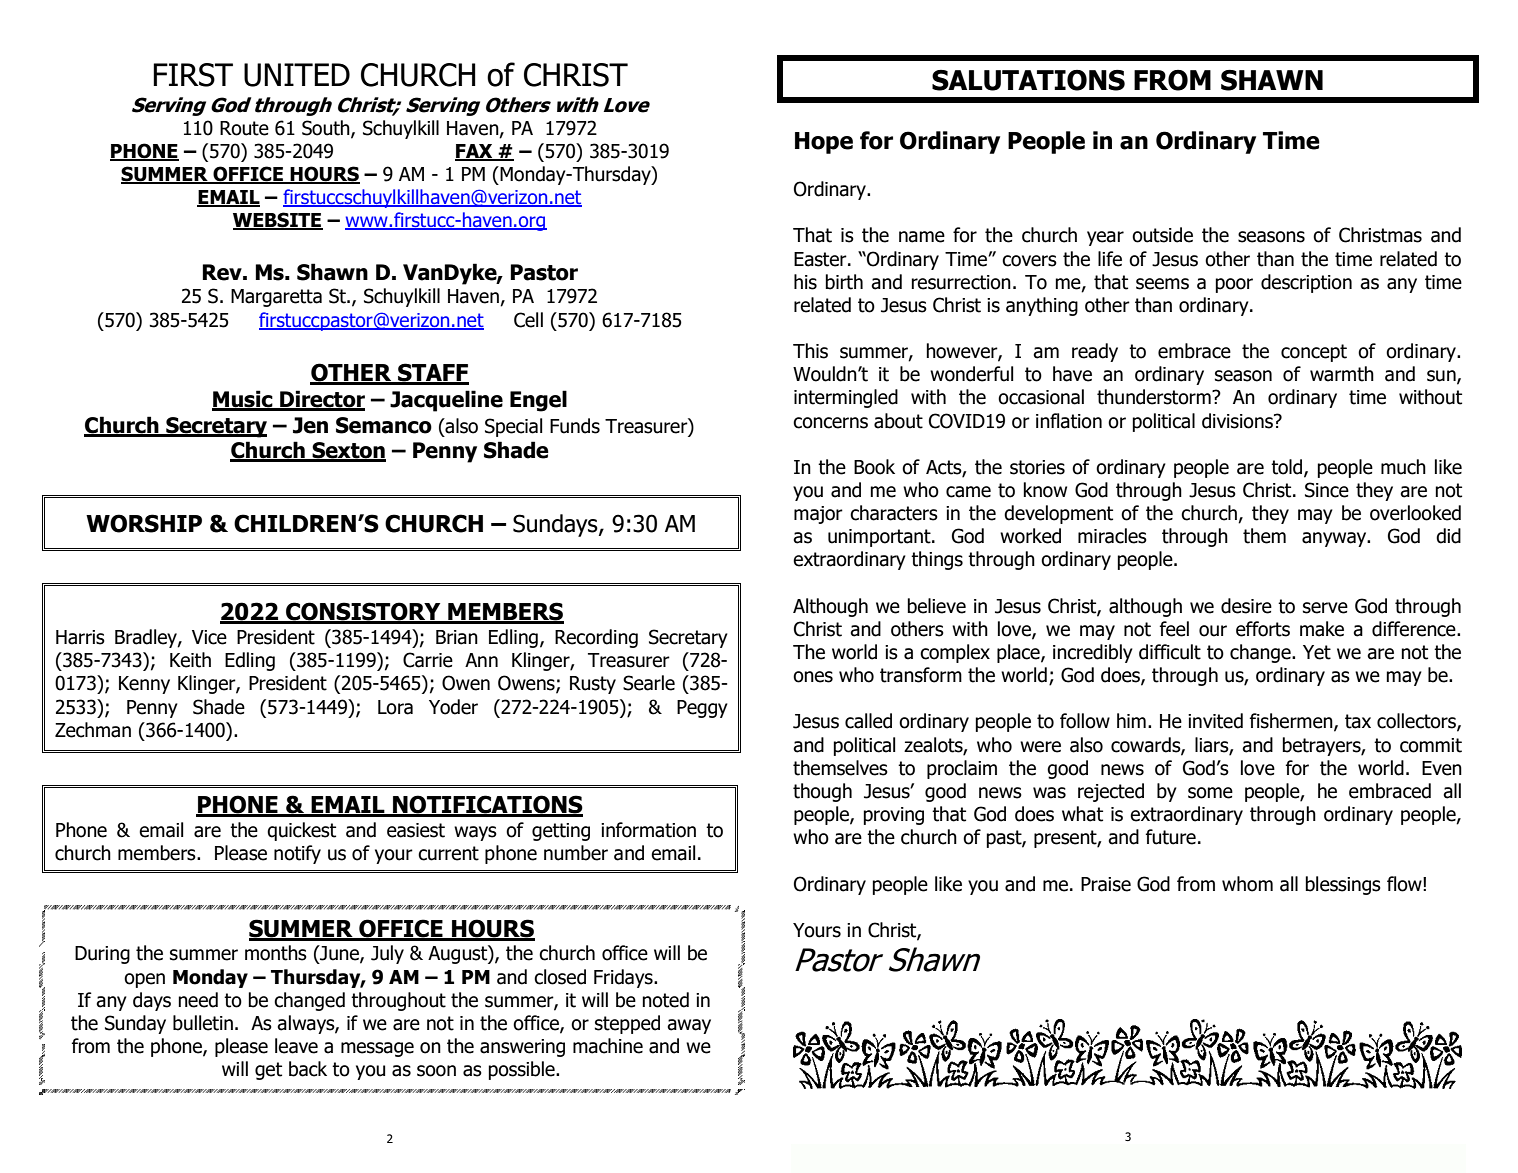 The image size is (1518, 1173). Describe the element at coordinates (244, 128) in the screenshot. I see `Route` at that location.
